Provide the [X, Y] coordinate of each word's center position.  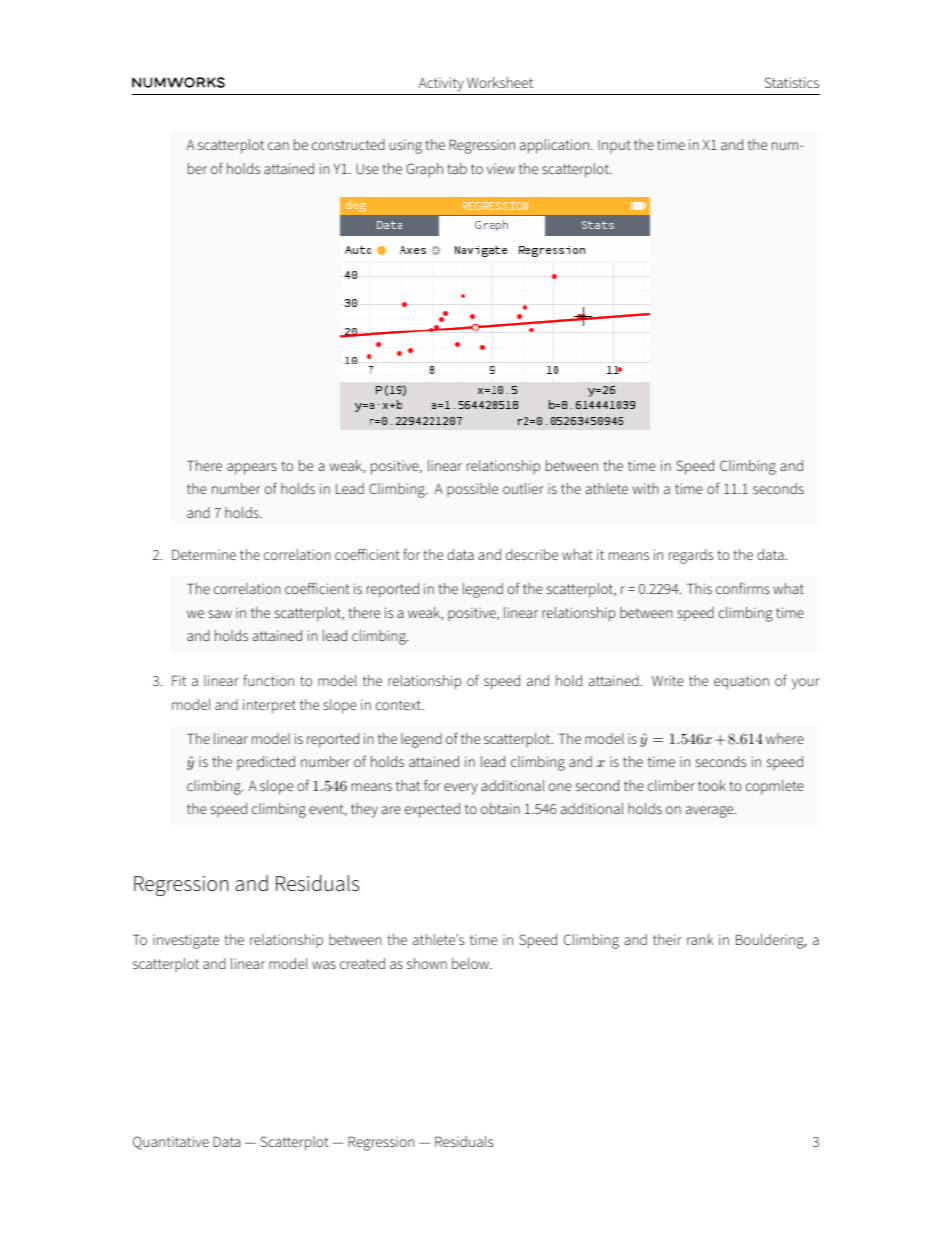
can [278, 146]
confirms [743, 588]
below [472, 963]
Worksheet [500, 82]
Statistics [792, 82]
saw [220, 614]
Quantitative [171, 1143]
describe [532, 554]
